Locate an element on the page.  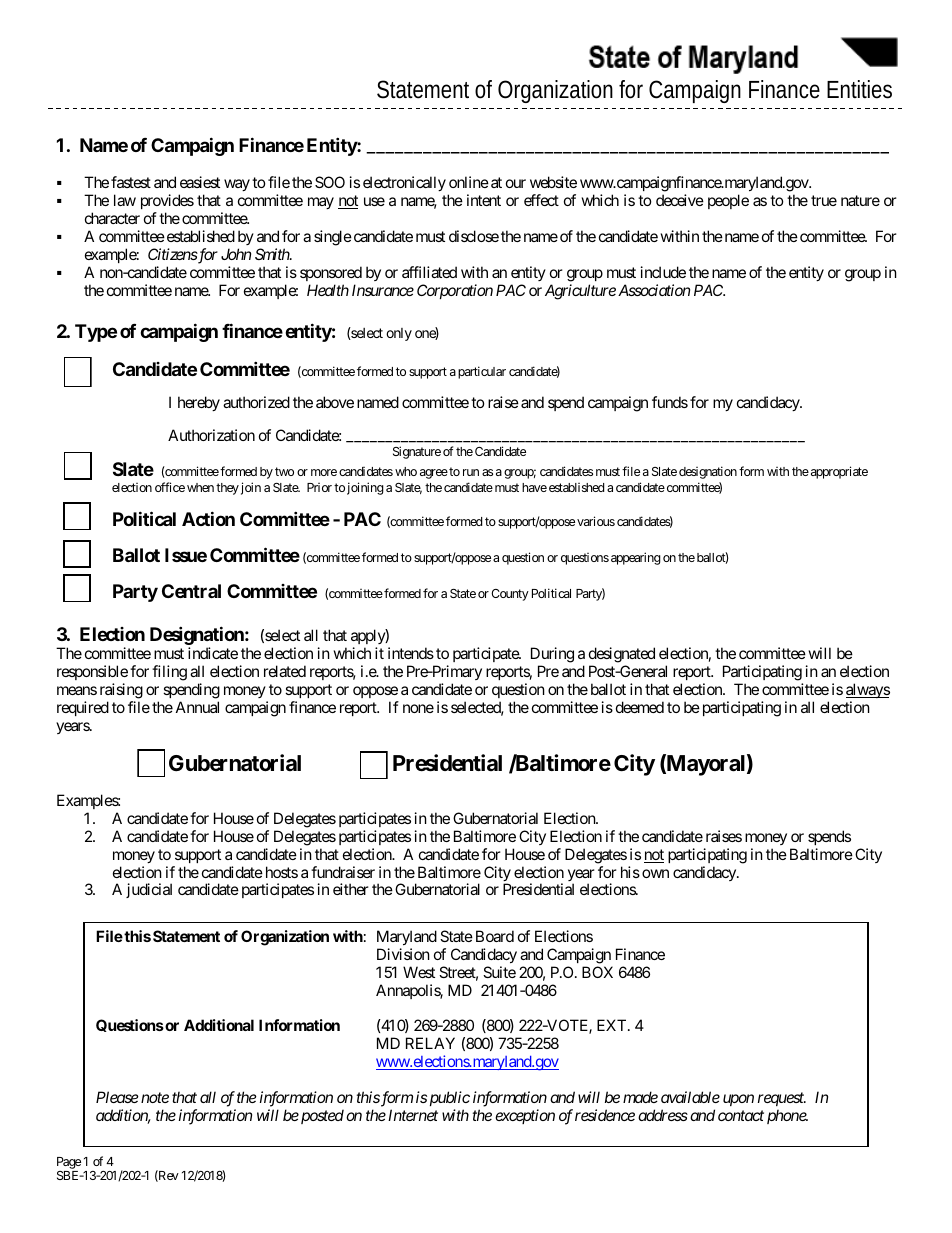
Entities is located at coordinates (859, 89).
